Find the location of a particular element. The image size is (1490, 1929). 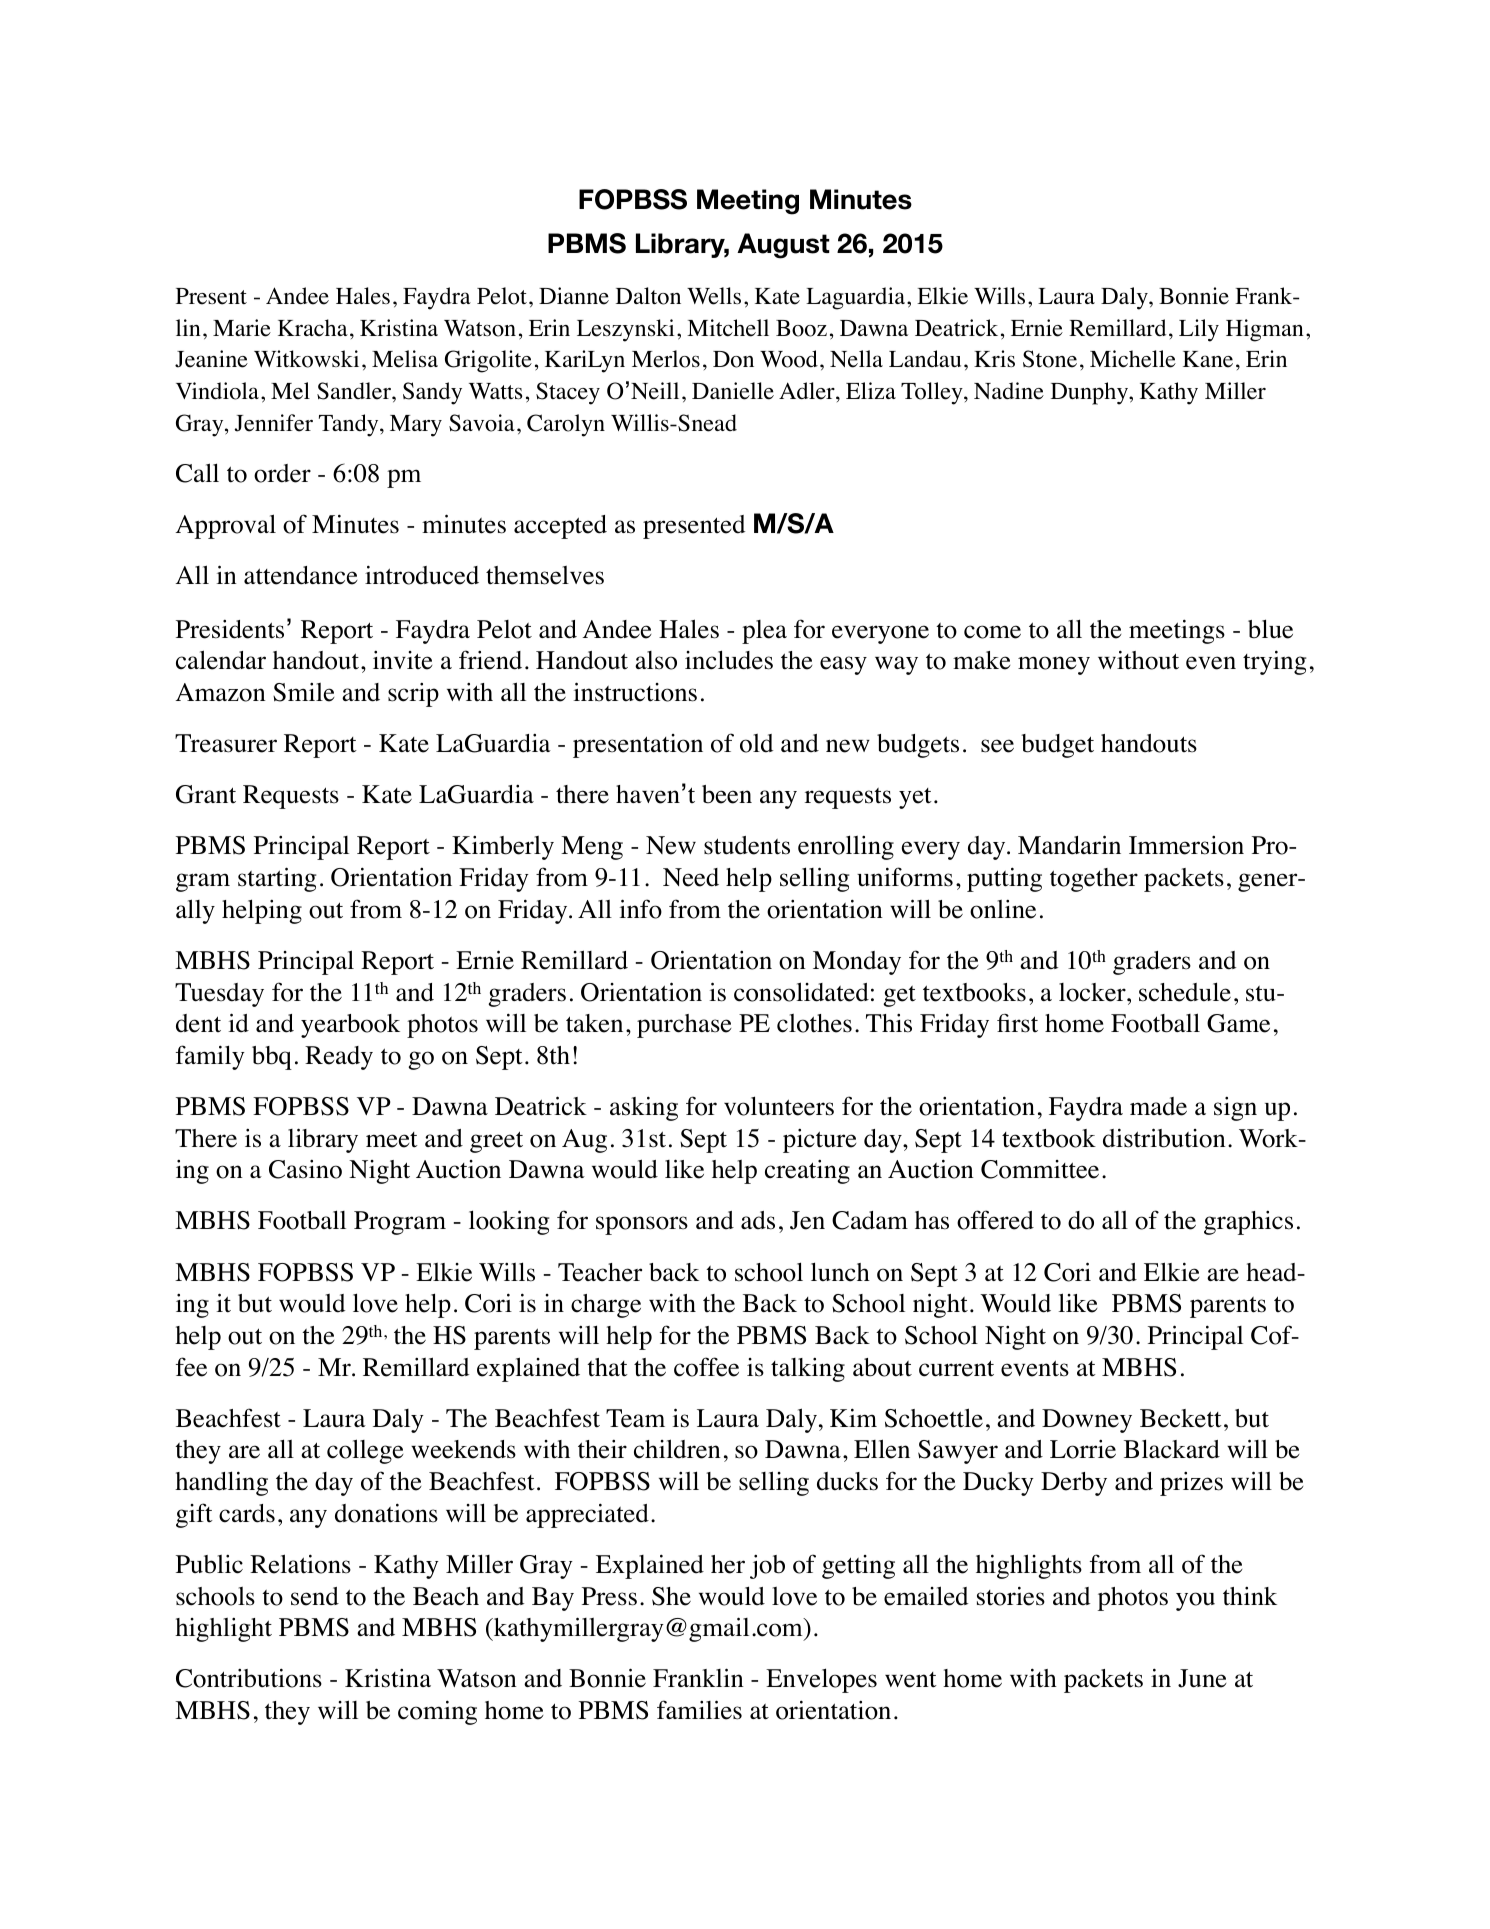

Wells is located at coordinates (714, 296).
